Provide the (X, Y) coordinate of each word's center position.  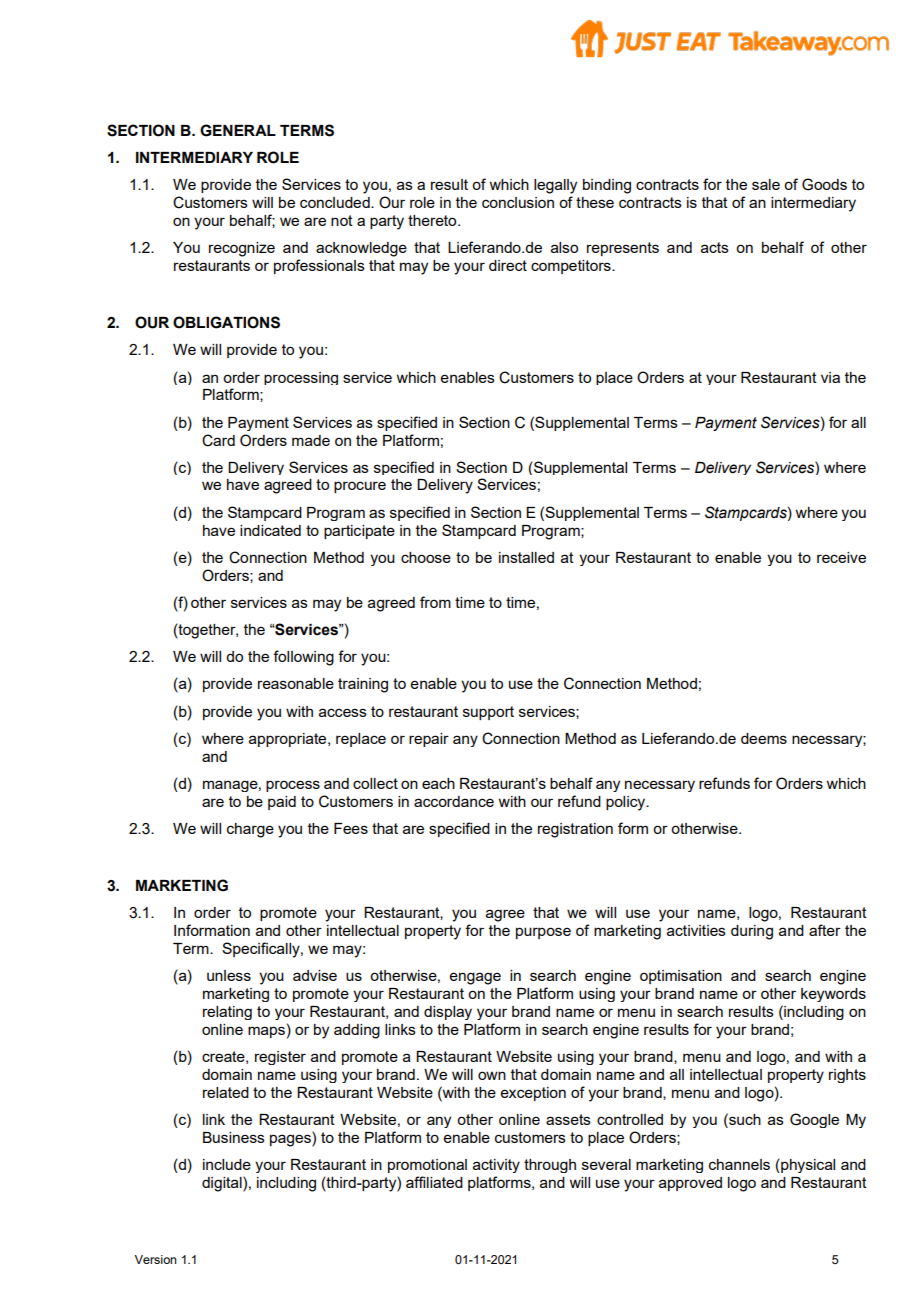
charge (250, 830)
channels (739, 1164)
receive (841, 557)
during (752, 932)
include (227, 1164)
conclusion (518, 202)
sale (766, 184)
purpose (543, 933)
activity (496, 1166)
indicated (270, 530)
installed (526, 557)
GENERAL (238, 130)
